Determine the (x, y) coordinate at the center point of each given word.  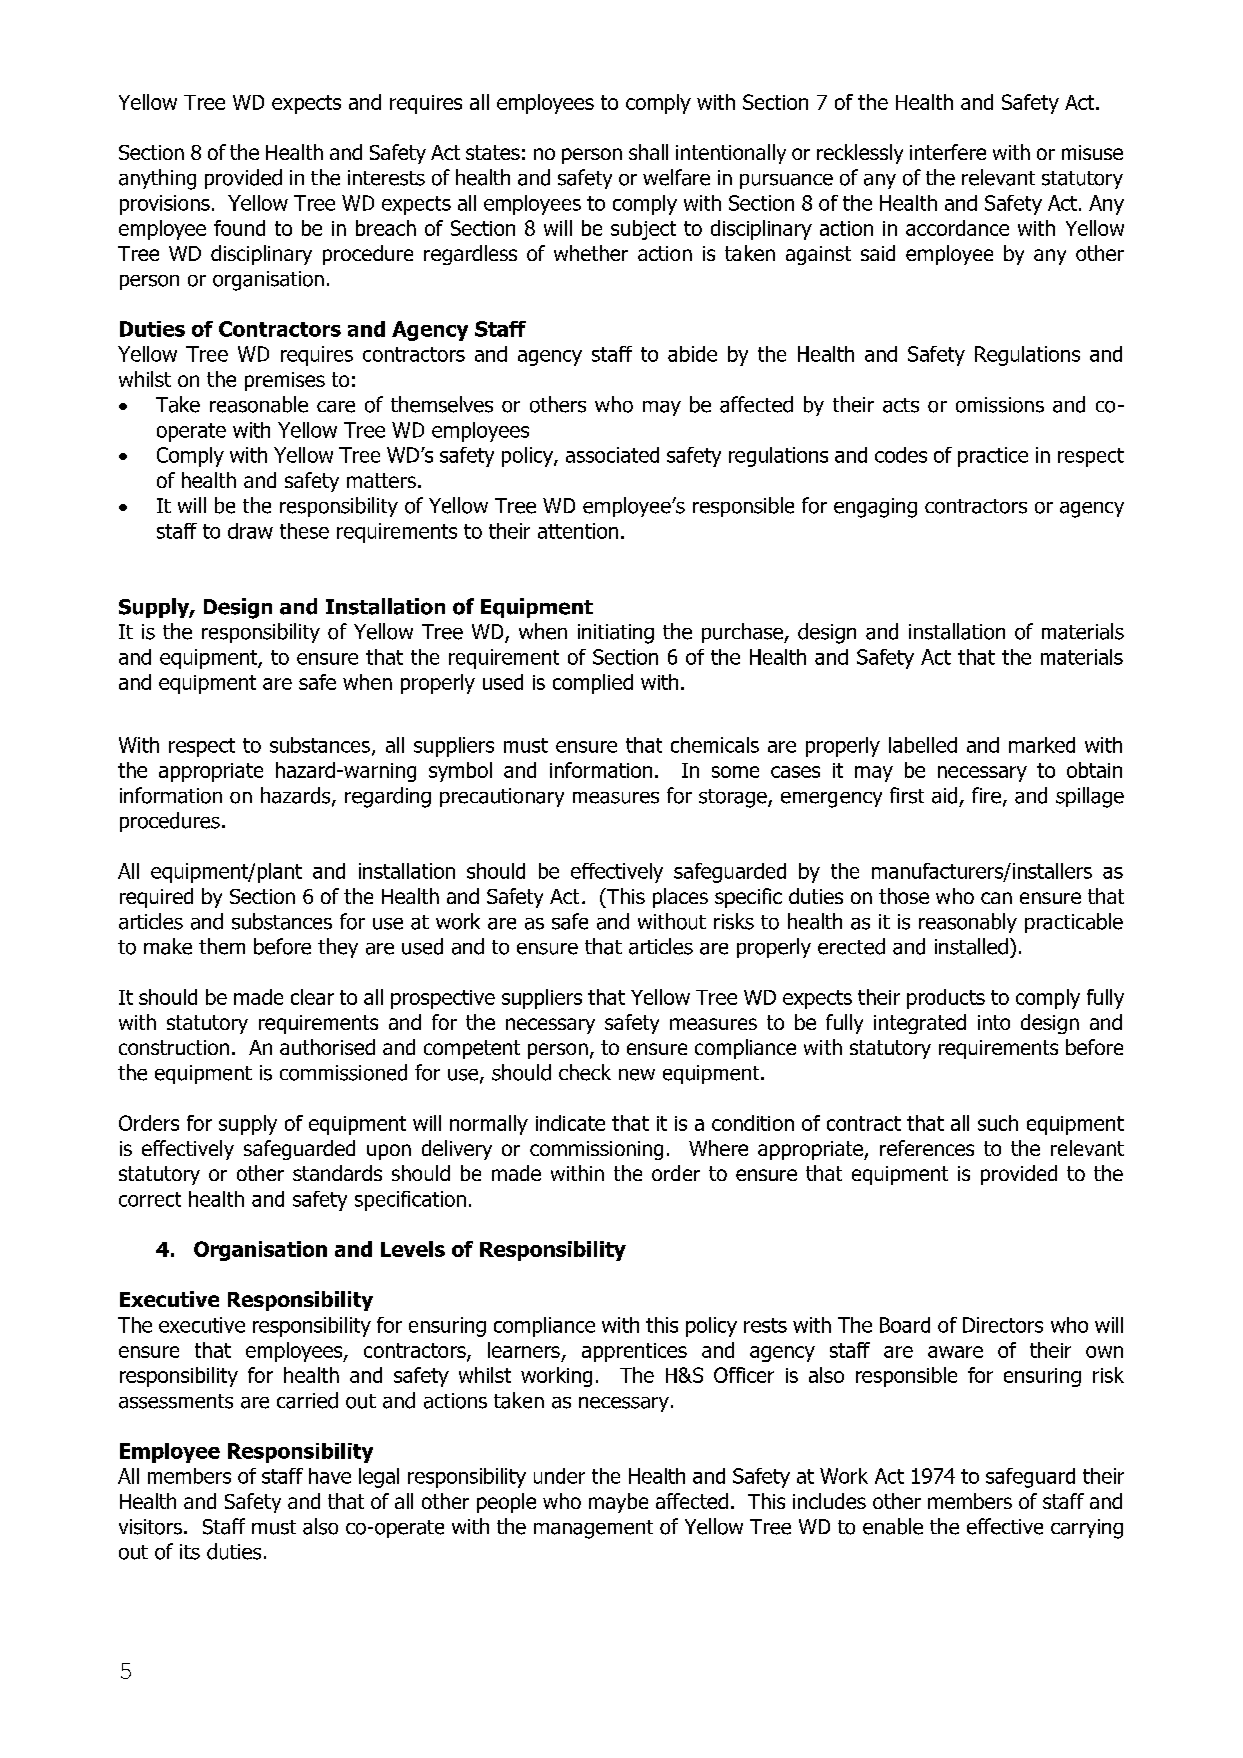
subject (643, 230)
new (637, 1075)
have (330, 1476)
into (994, 1022)
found (239, 228)
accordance (957, 228)
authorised (327, 1047)
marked (1042, 745)
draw (250, 531)
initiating (616, 634)
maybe (618, 1503)
